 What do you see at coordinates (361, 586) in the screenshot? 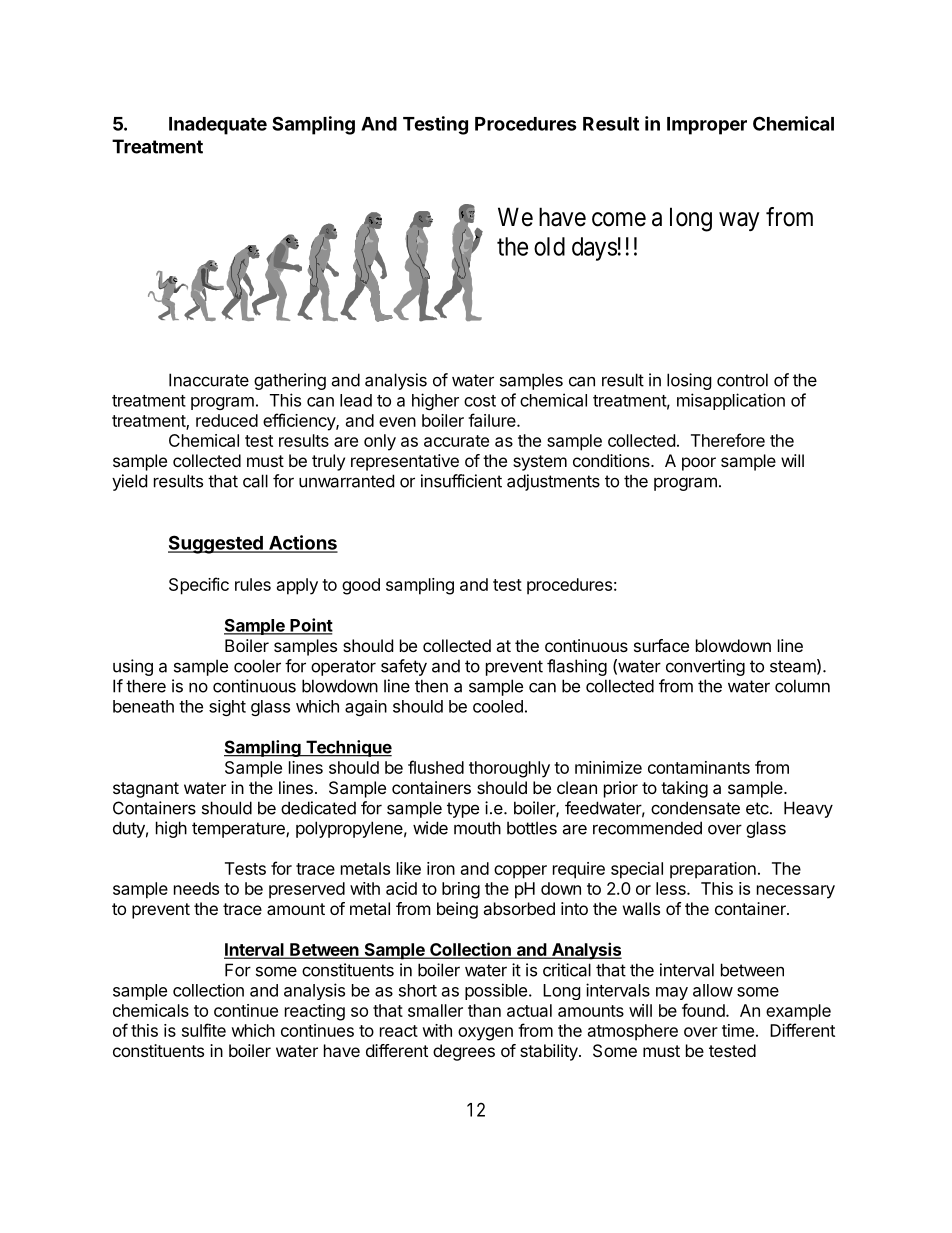
I see `good` at bounding box center [361, 586].
